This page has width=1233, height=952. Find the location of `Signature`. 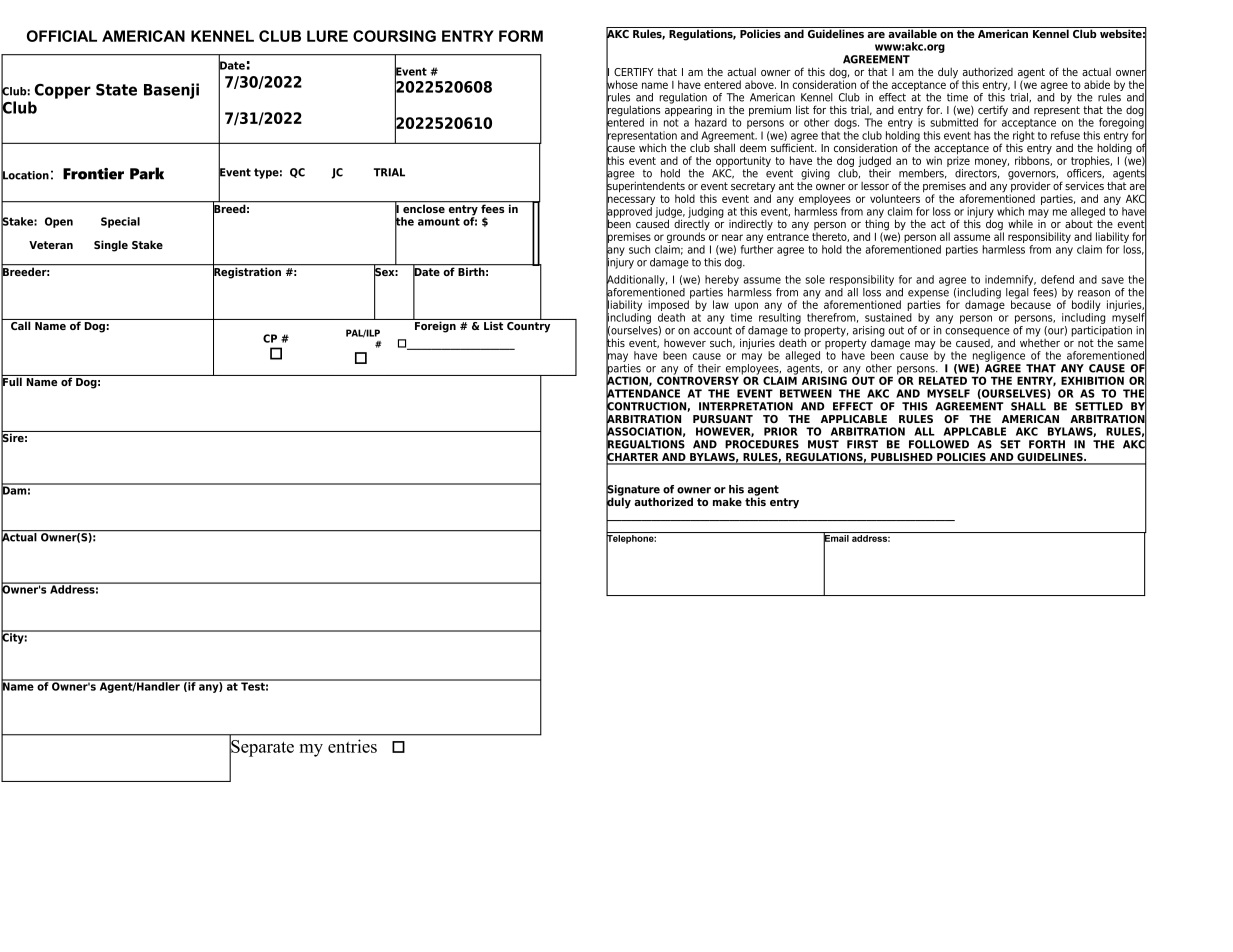

Signature is located at coordinates (633, 490).
